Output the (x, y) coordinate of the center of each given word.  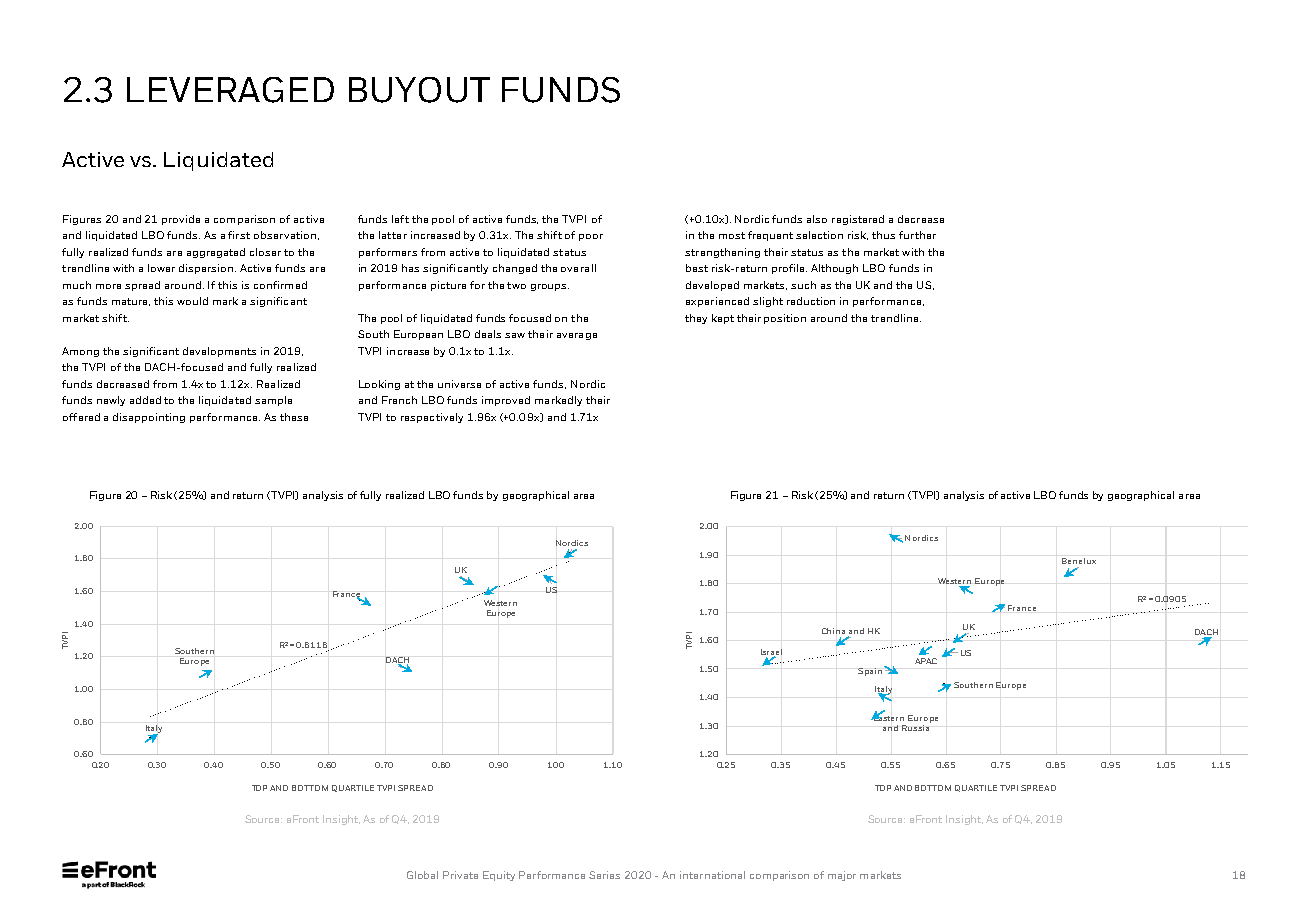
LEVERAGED (230, 90)
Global (422, 875)
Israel (771, 653)
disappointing (149, 418)
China (833, 631)
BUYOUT (419, 90)
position (785, 319)
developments (219, 352)
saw (515, 335)
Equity (499, 876)
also (817, 219)
